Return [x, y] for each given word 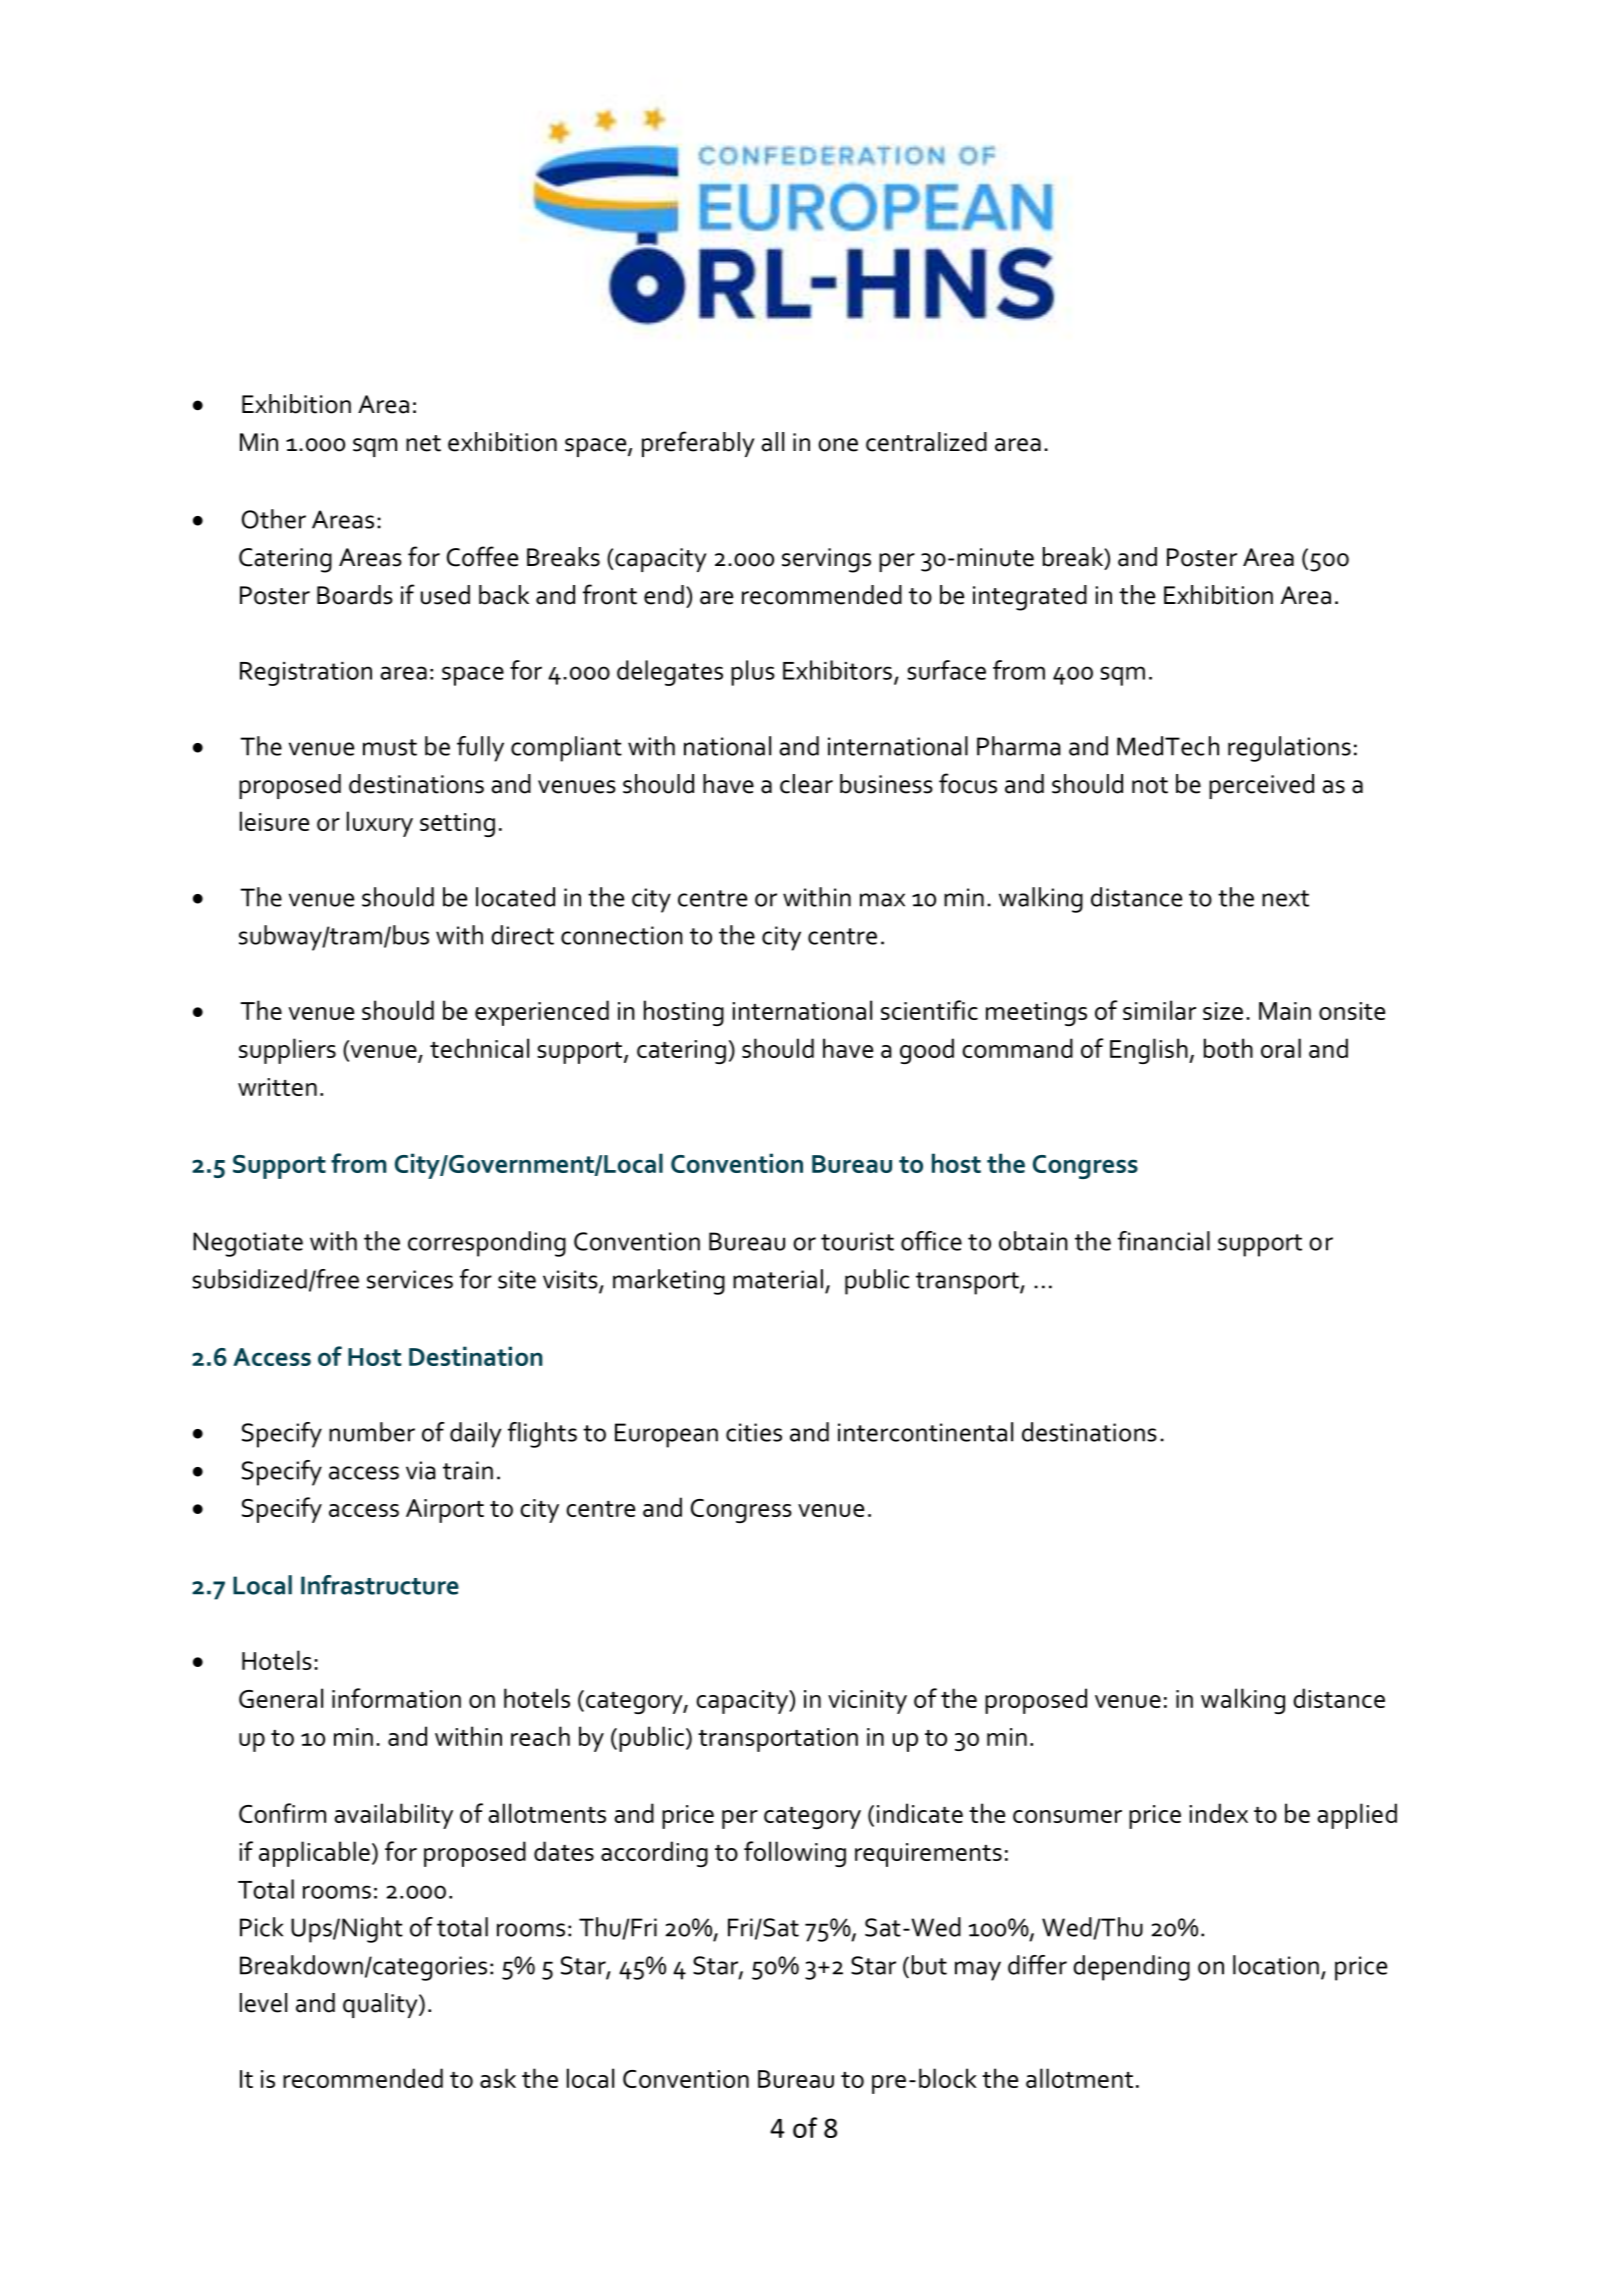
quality [381, 2005]
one [838, 445]
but [929, 1965]
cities [754, 1432]
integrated [1030, 598]
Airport [445, 1511]
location [1276, 1965]
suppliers [287, 1051]
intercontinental [925, 1432]
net [423, 443]
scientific [929, 1010]
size [1223, 1011]
